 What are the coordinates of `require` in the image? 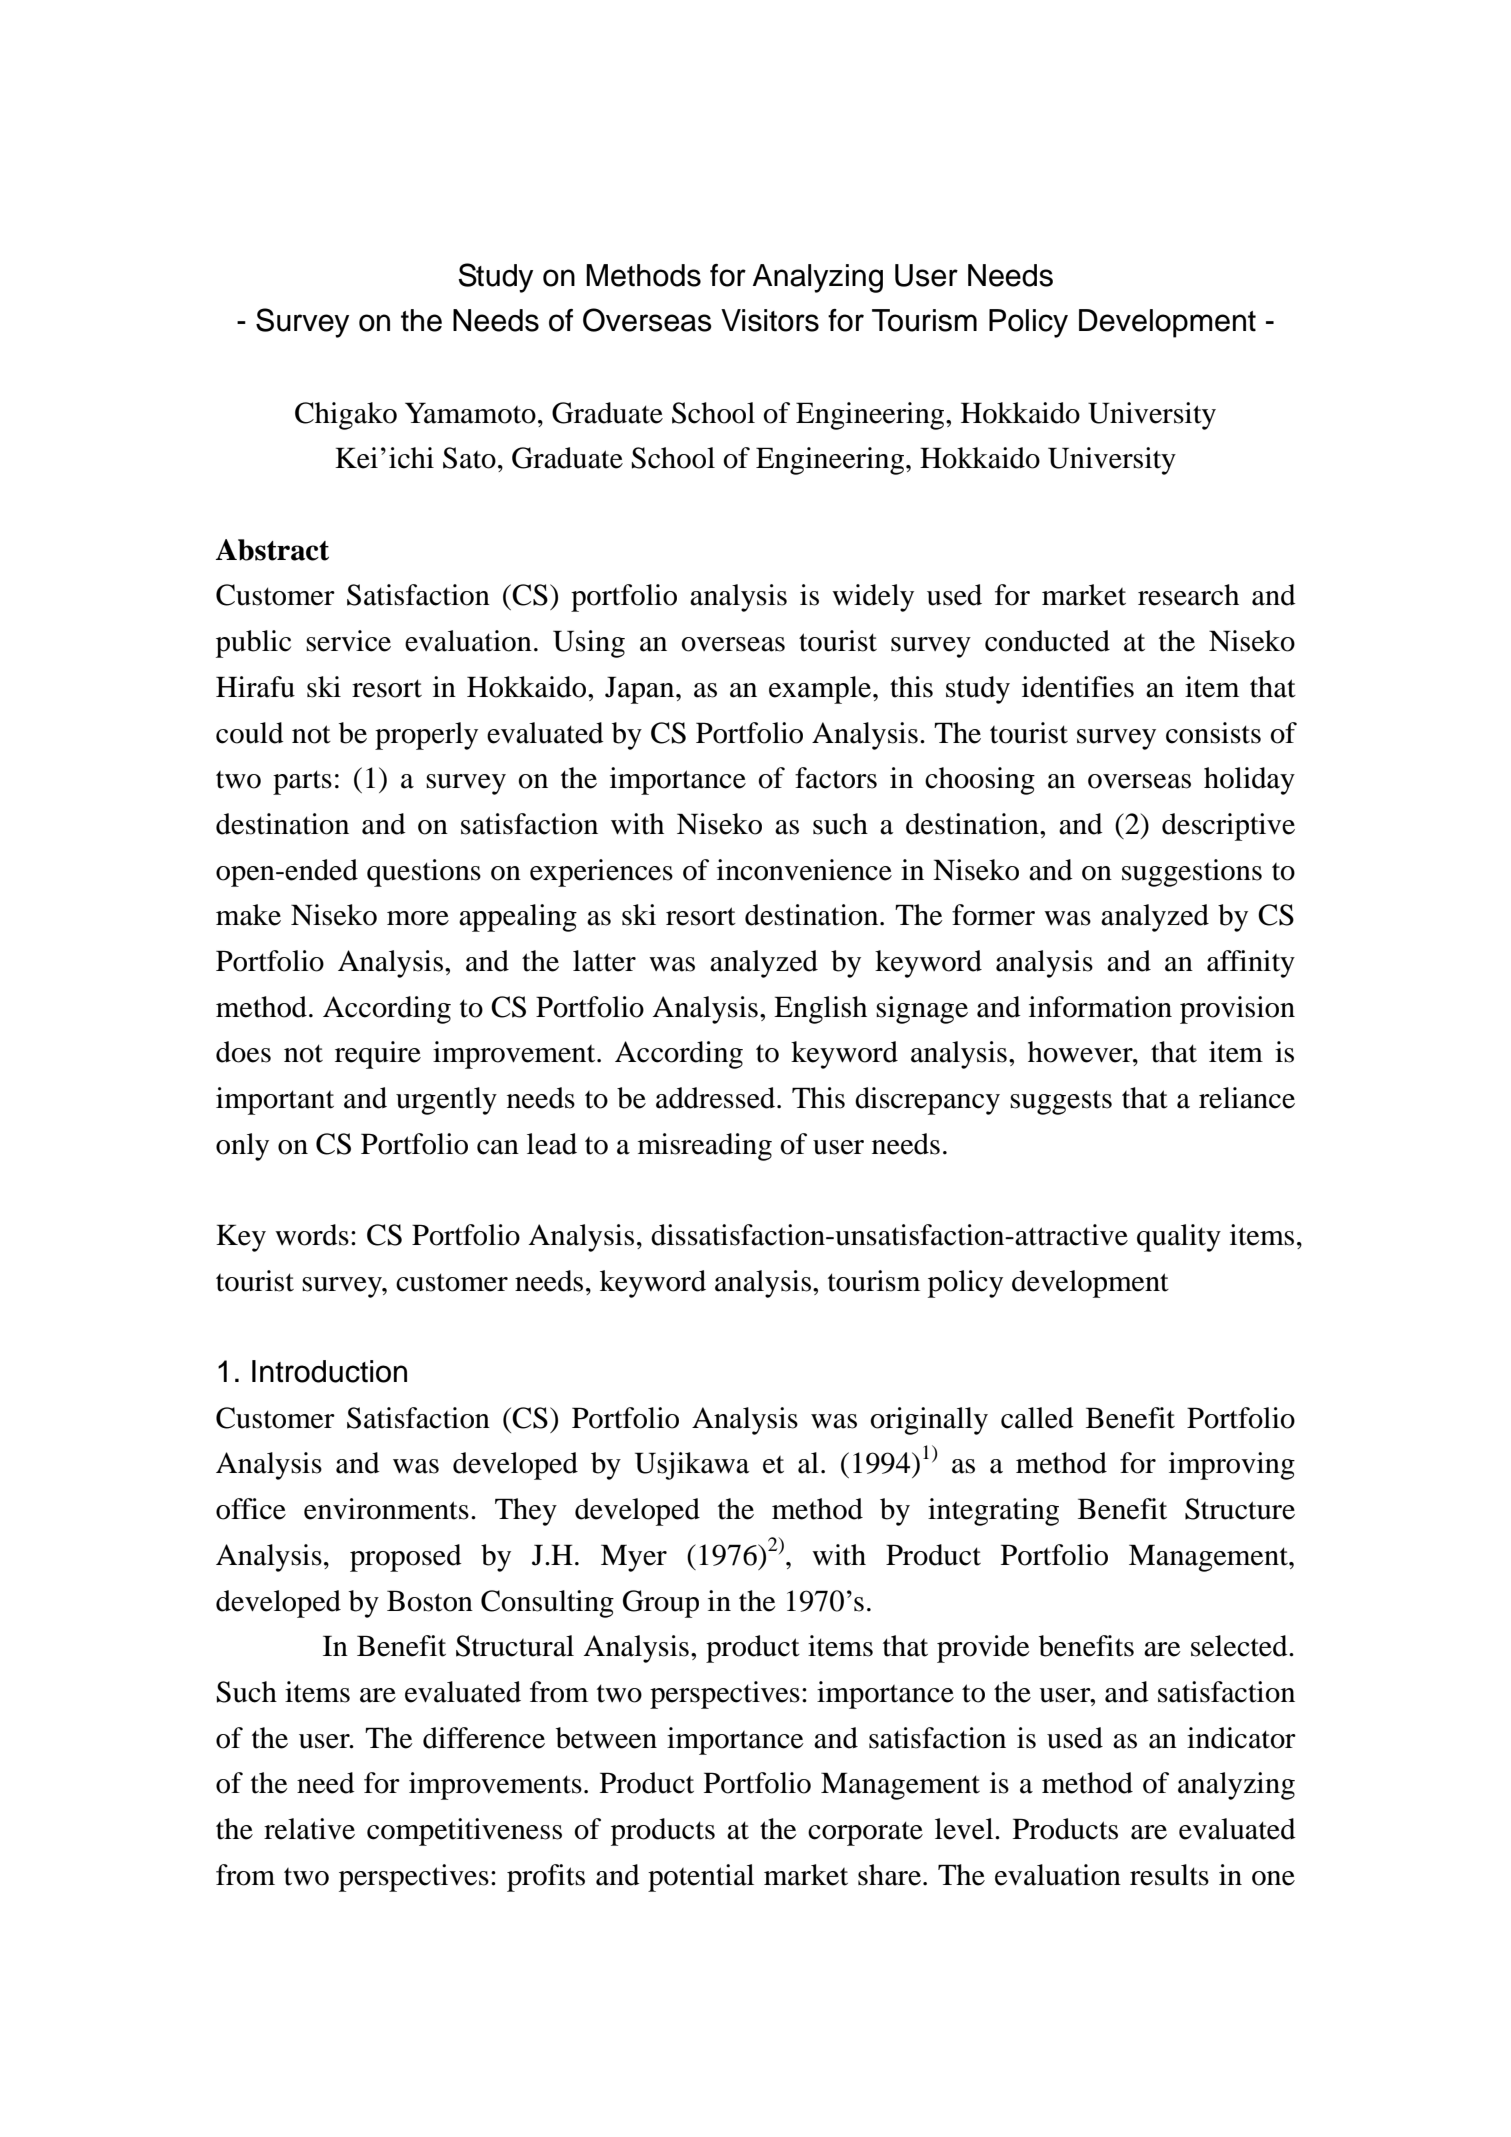 It's located at (378, 1055).
